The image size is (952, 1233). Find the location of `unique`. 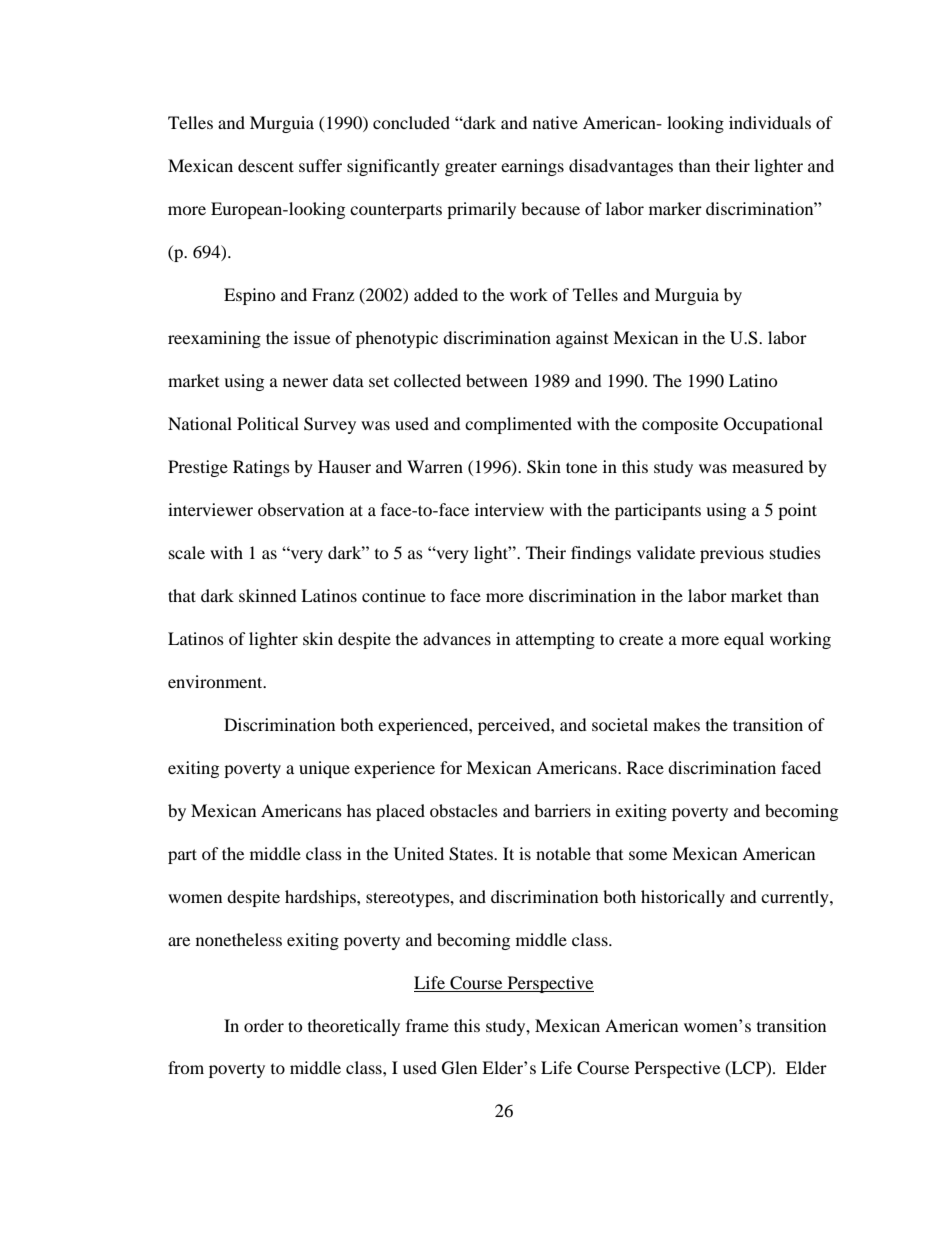

unique is located at coordinates (324, 769).
